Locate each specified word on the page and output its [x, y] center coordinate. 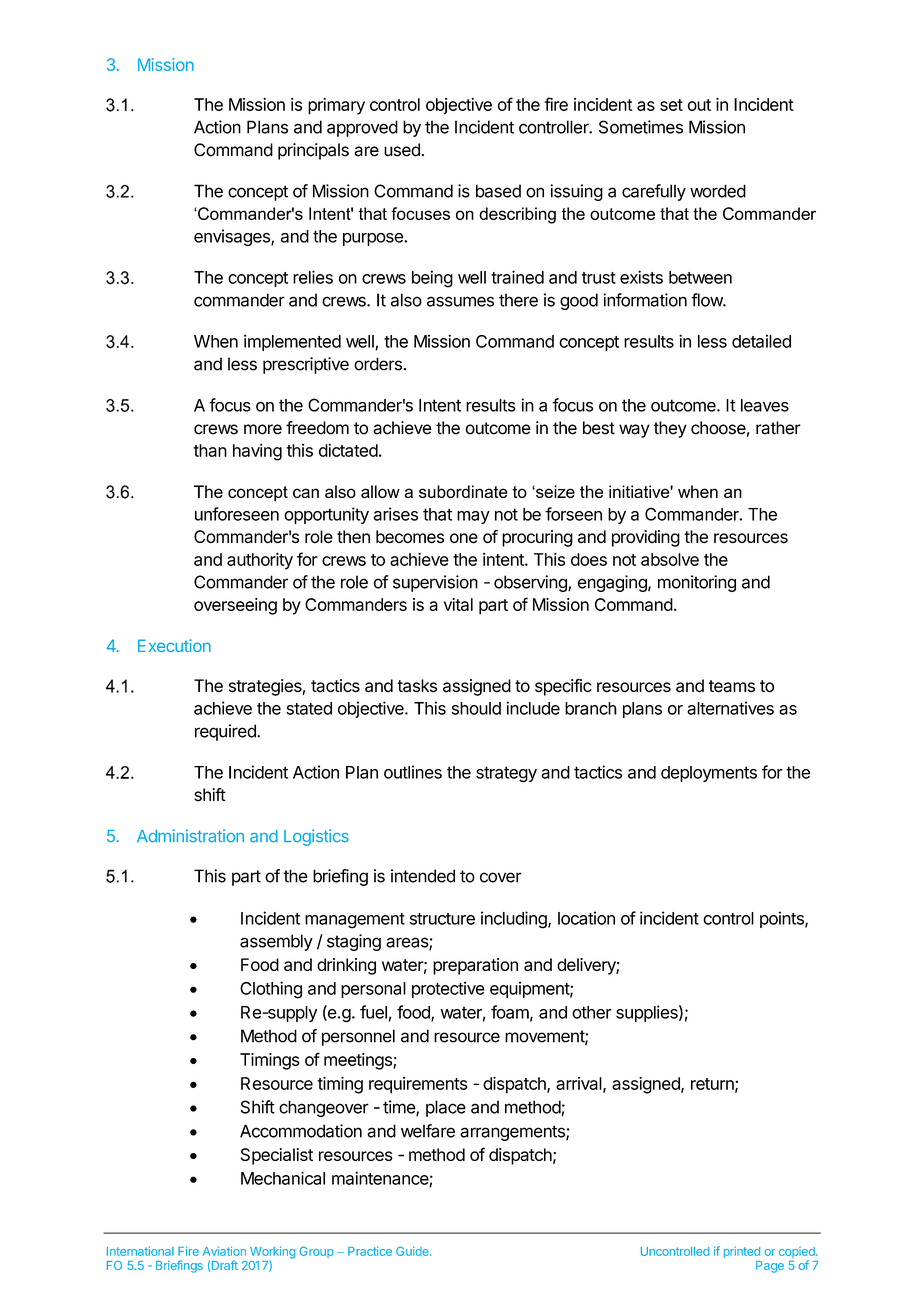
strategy [506, 774]
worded [718, 191]
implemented [292, 342]
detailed [761, 341]
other [592, 1012]
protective [448, 989]
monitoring [697, 583]
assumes [460, 301]
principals [313, 151]
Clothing [271, 990]
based [498, 191]
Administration [190, 836]
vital [458, 604]
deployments [709, 774]
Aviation [224, 1251]
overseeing [235, 606]
